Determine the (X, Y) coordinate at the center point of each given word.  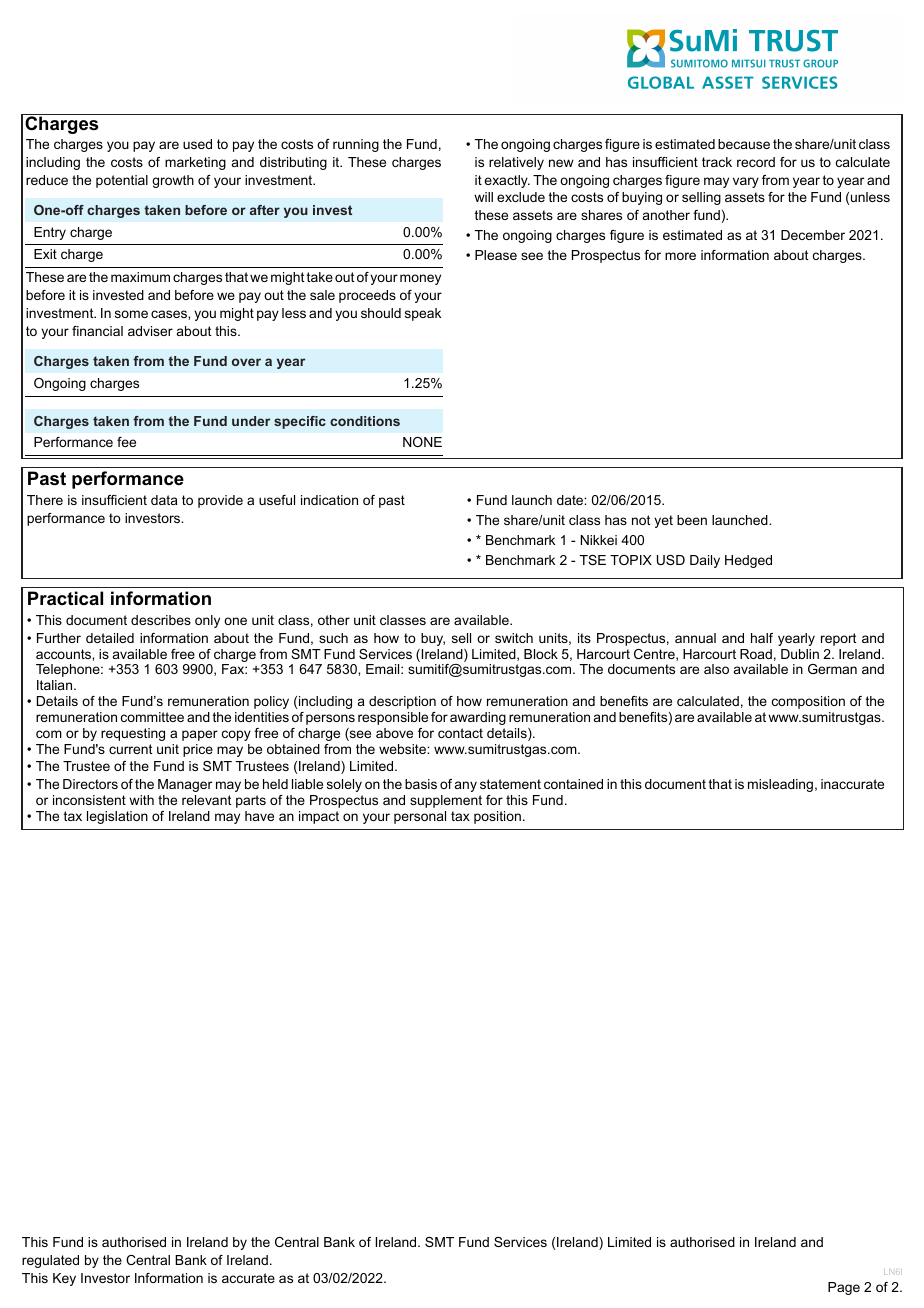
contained (573, 784)
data (164, 500)
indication (329, 500)
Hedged (748, 561)
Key (64, 1279)
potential (122, 181)
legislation (117, 817)
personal (420, 817)
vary (746, 182)
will (483, 197)
